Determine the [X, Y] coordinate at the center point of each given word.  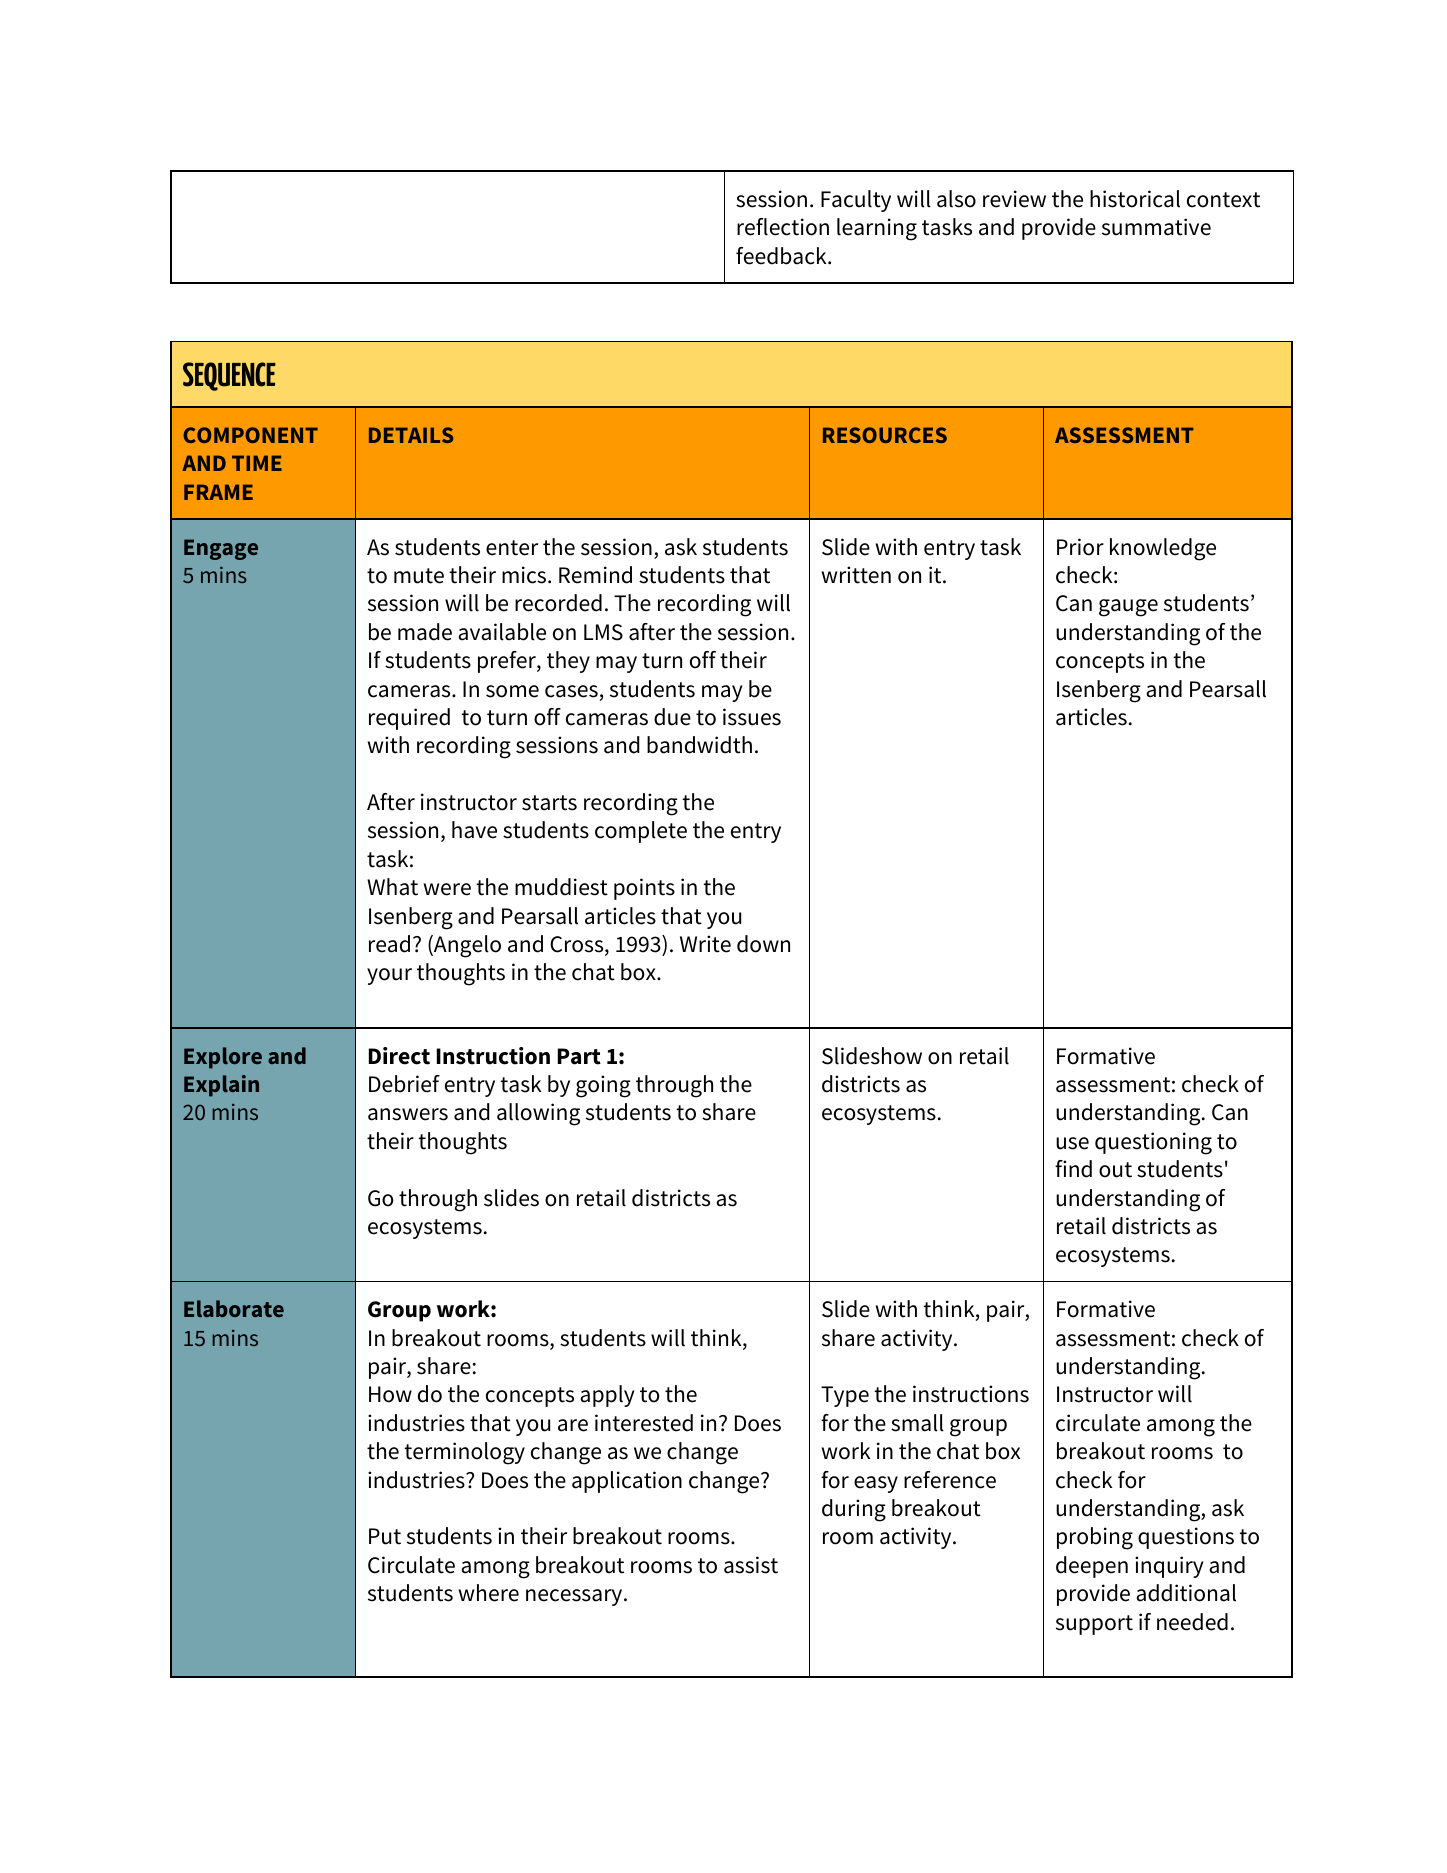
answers [408, 1114]
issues [752, 717]
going [603, 1086]
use [1072, 1143]
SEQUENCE [229, 376]
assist [751, 1565]
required [409, 719]
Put [385, 1536]
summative [1156, 227]
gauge [1128, 608]
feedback [782, 256]
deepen [1092, 1567]
